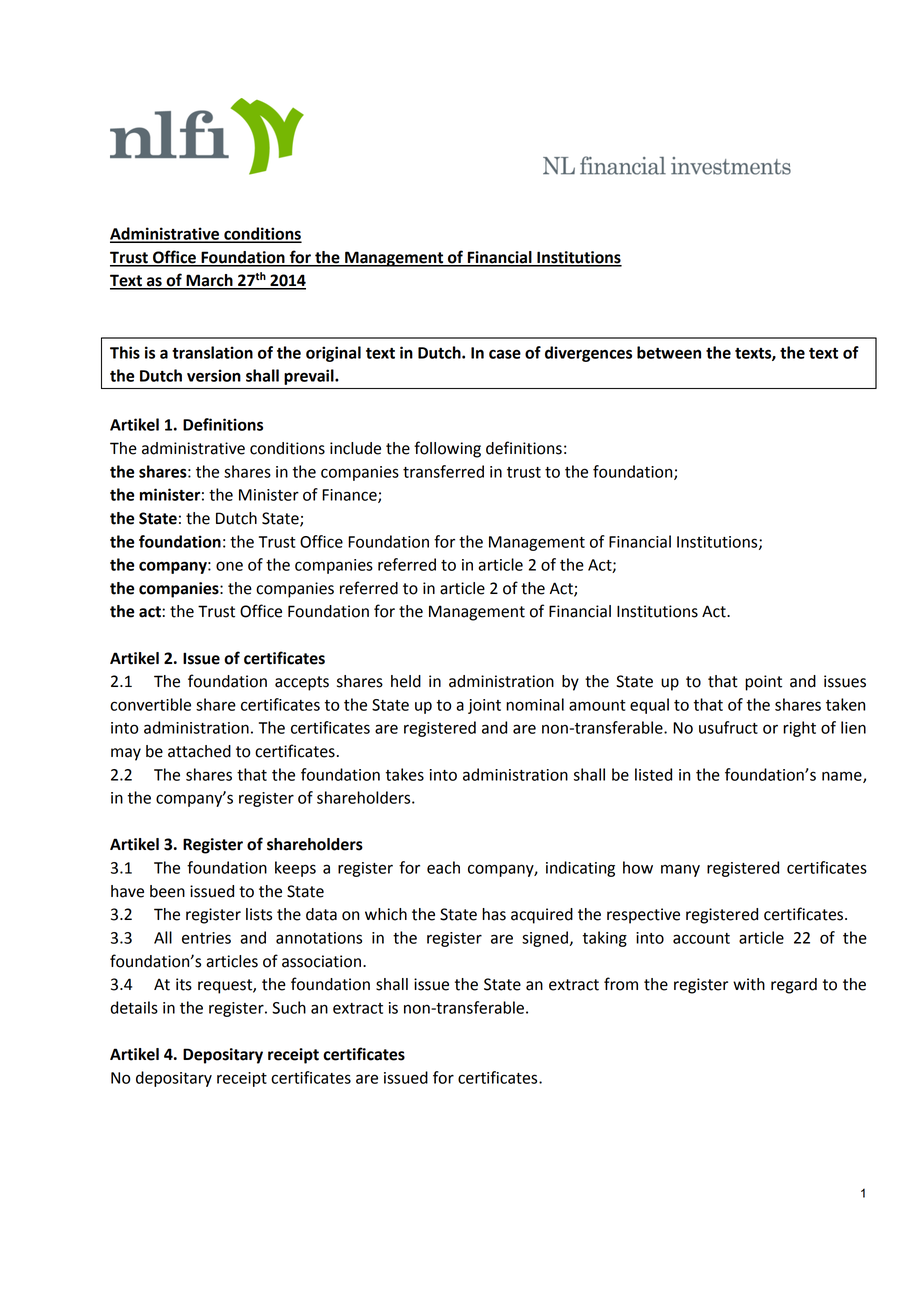  What do you see at coordinates (443, 867) in the document?
I see `each` at bounding box center [443, 867].
